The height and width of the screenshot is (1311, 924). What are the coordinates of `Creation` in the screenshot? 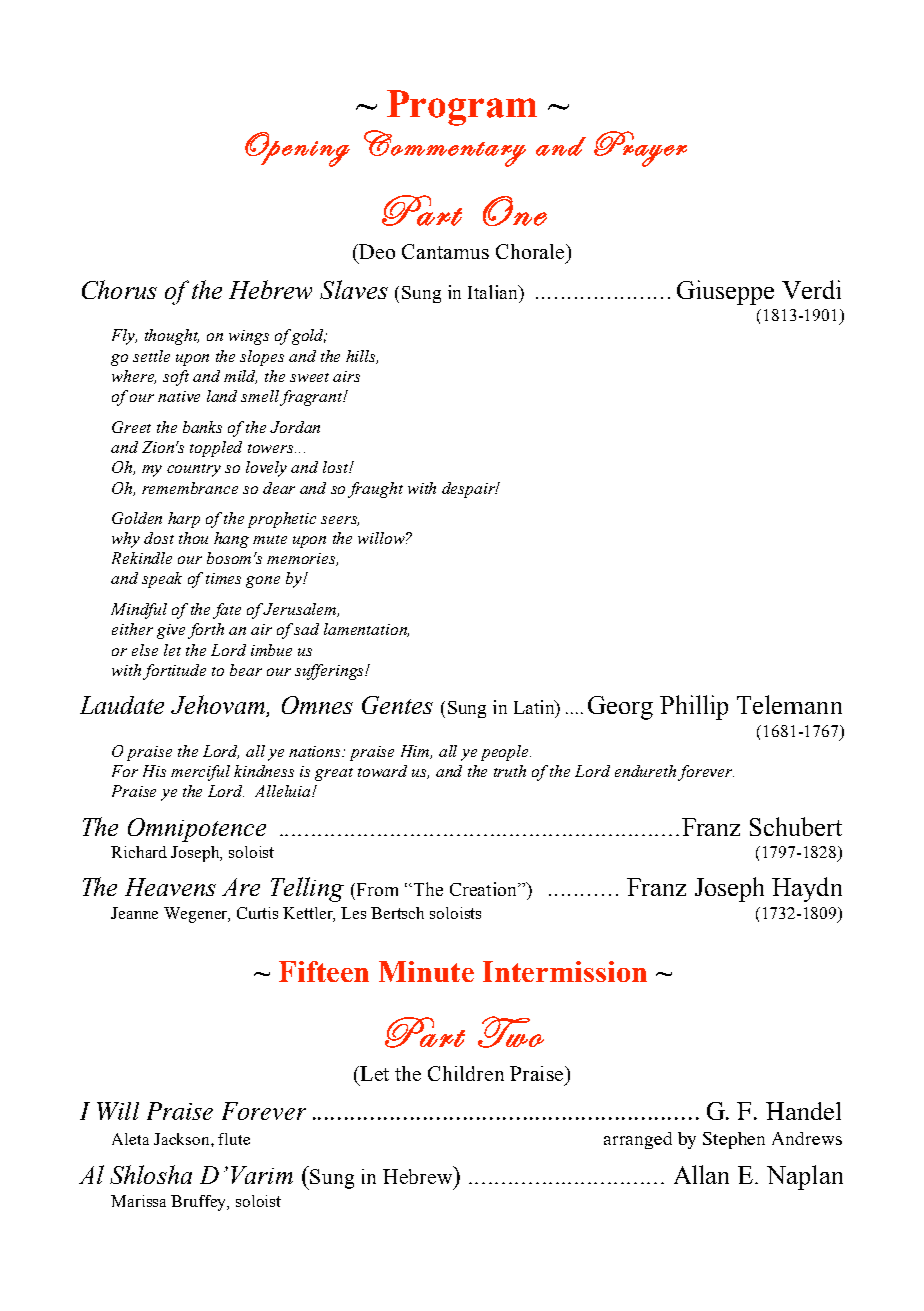 It's located at (484, 889).
